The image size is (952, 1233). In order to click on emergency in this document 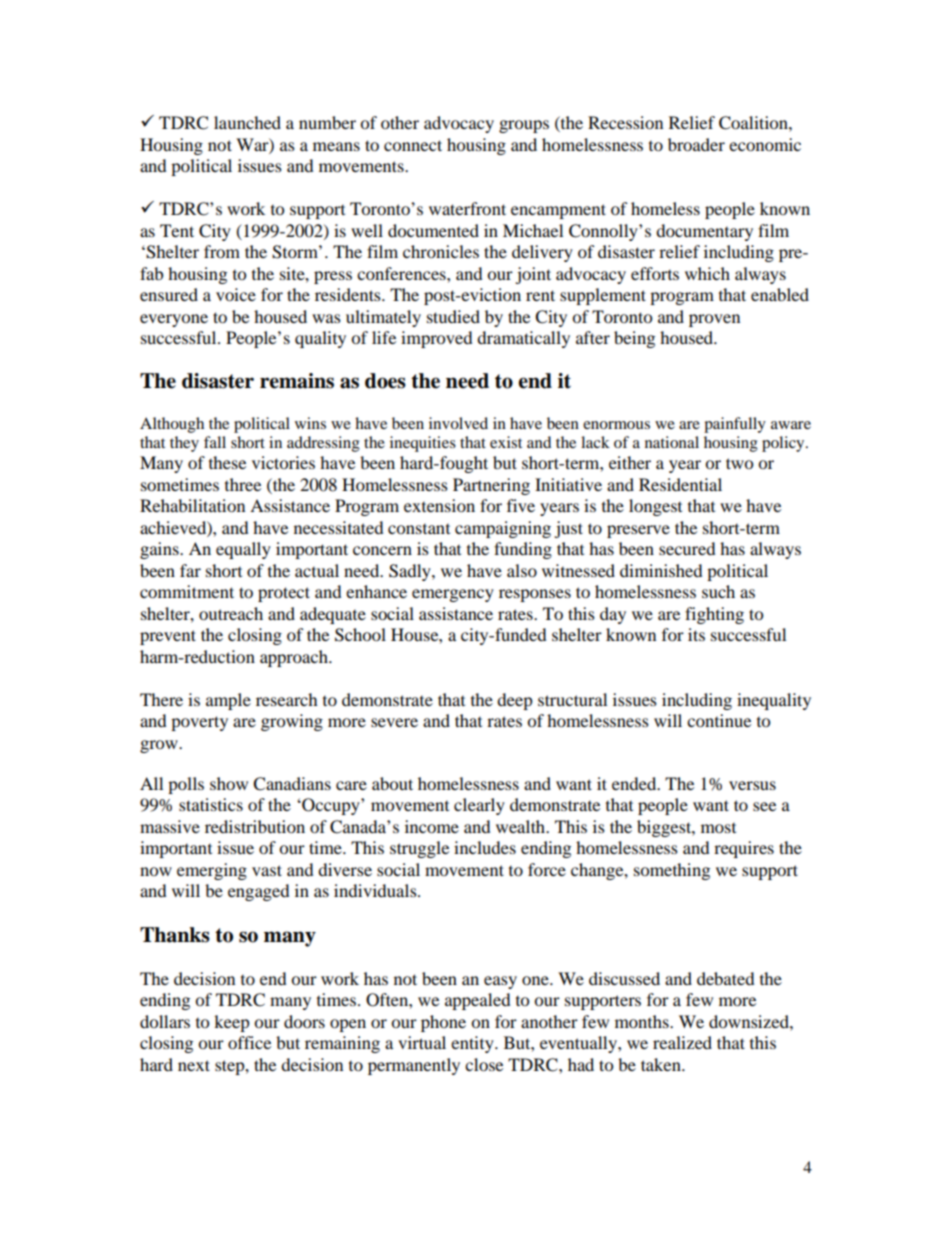, I will do `click(453, 595)`.
